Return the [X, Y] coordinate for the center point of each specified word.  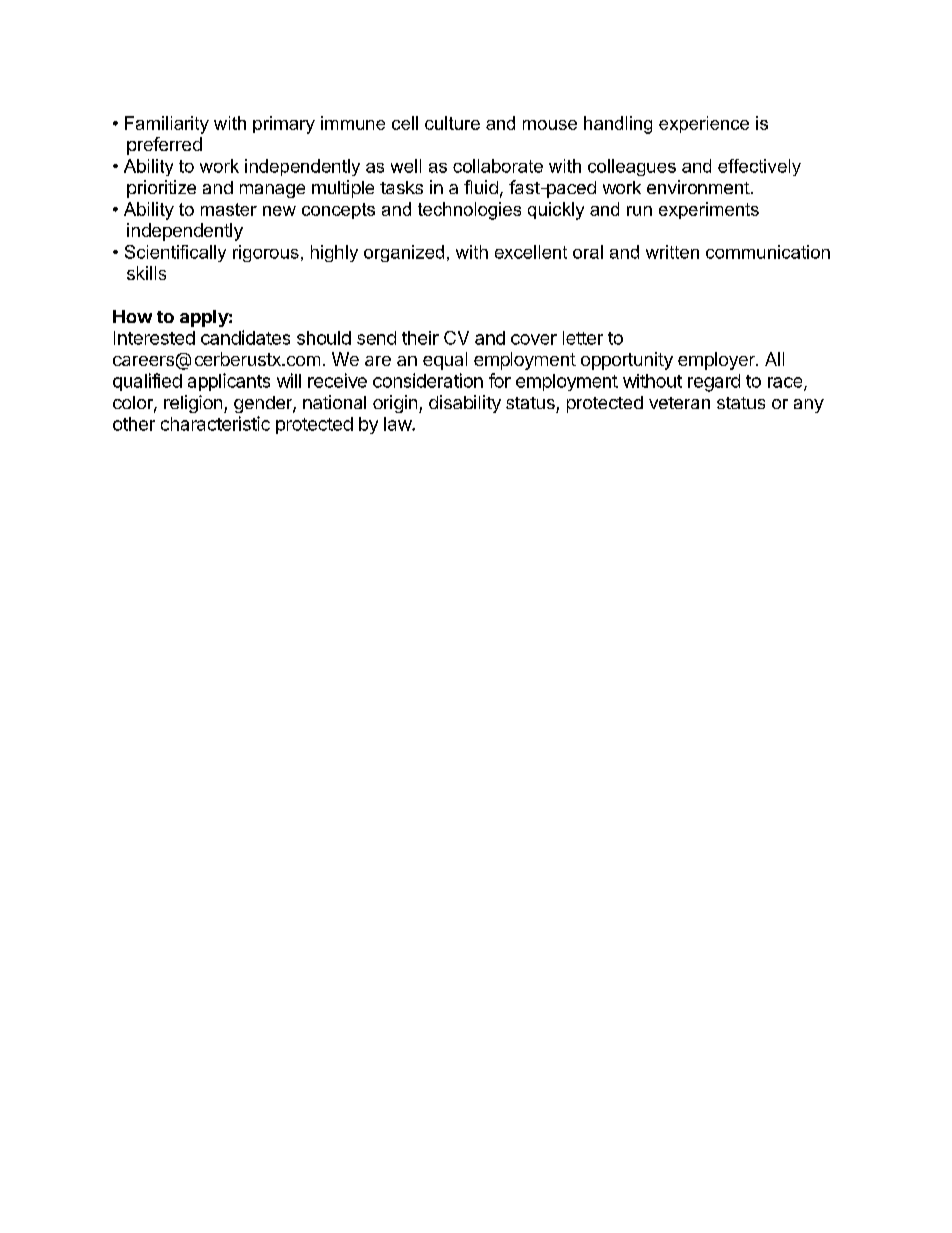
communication [768, 252]
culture [452, 123]
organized [404, 253]
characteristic [215, 423]
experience [704, 124]
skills [146, 273]
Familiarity [167, 125]
